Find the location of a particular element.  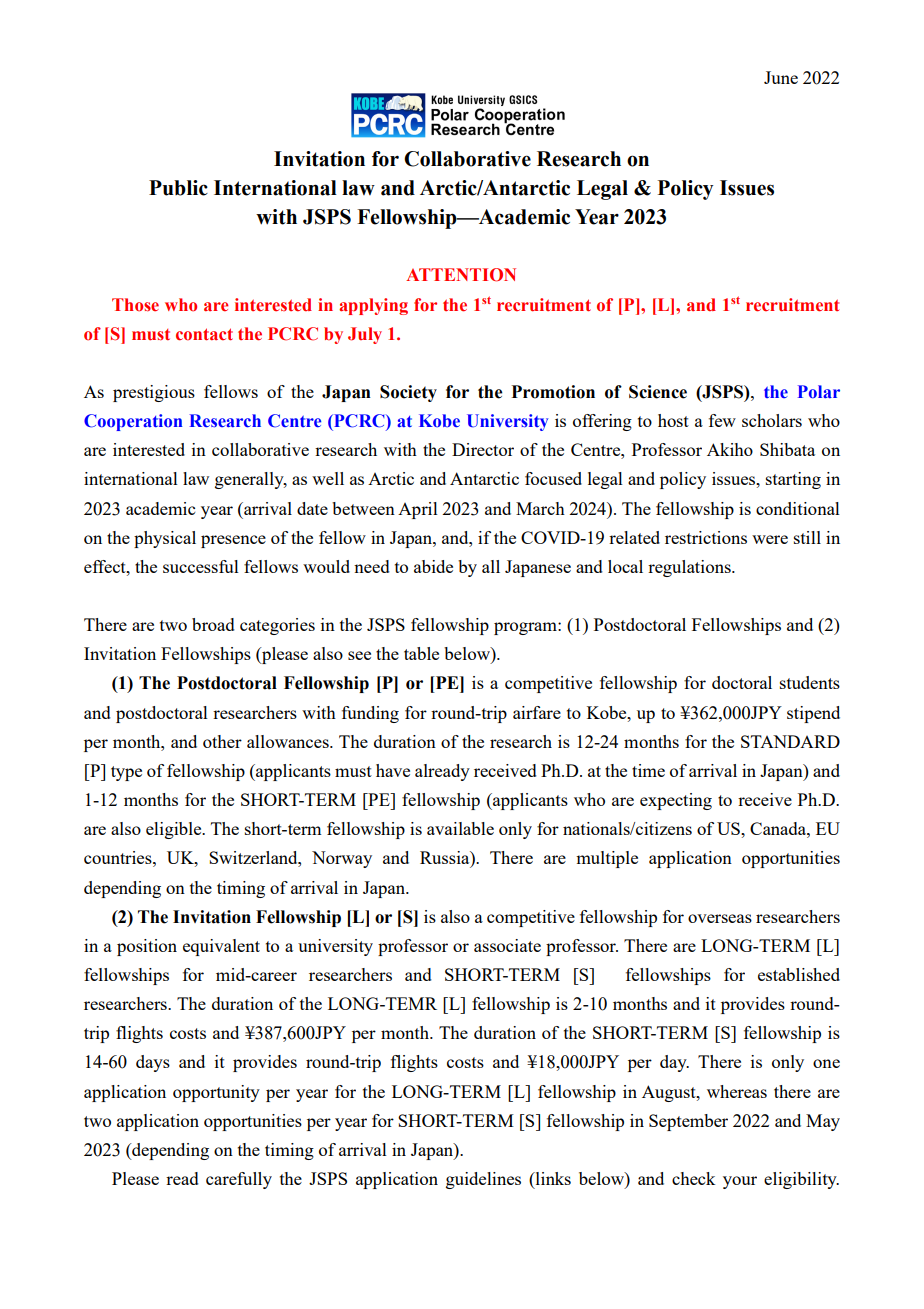

Society is located at coordinates (408, 393).
